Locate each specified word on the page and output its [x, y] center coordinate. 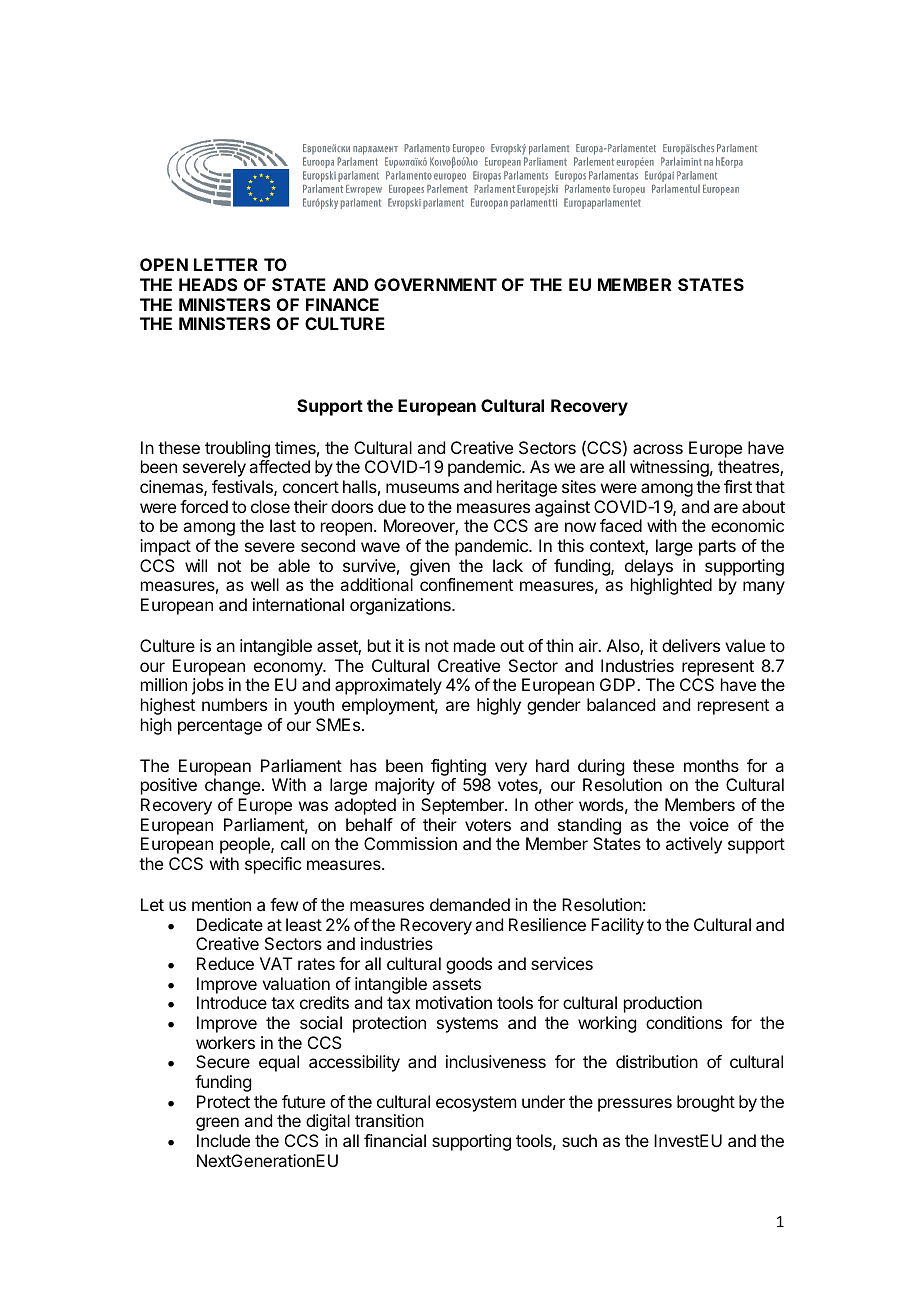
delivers [691, 645]
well [265, 584]
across [658, 449]
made [474, 645]
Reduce [225, 963]
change [232, 786]
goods [469, 965]
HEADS [208, 284]
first [738, 486]
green [217, 1124]
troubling [237, 449]
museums [422, 488]
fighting [459, 769]
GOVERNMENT [435, 284]
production [663, 1004]
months [711, 765]
